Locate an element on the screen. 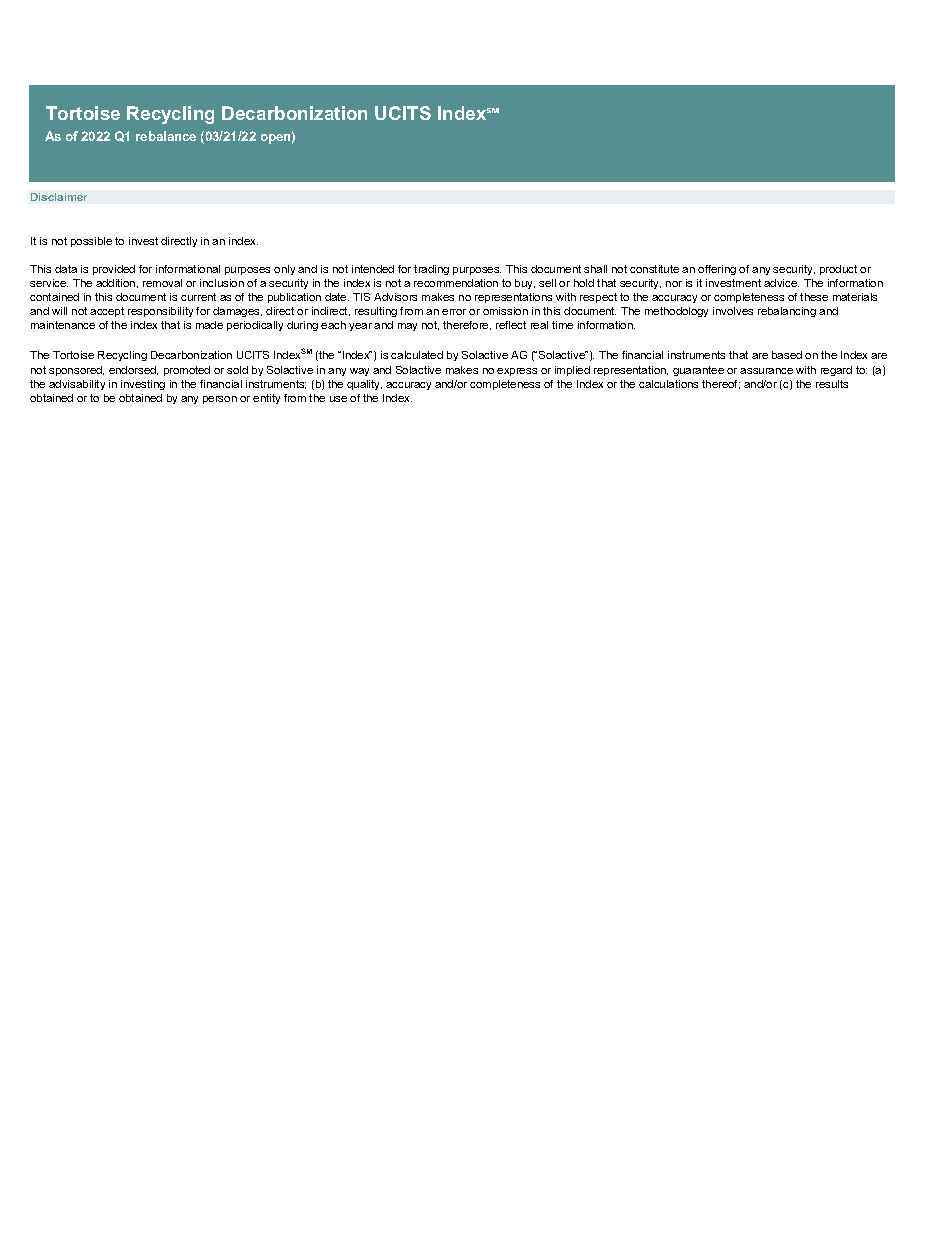 This screenshot has height=1233, width=952. quality is located at coordinates (364, 385).
